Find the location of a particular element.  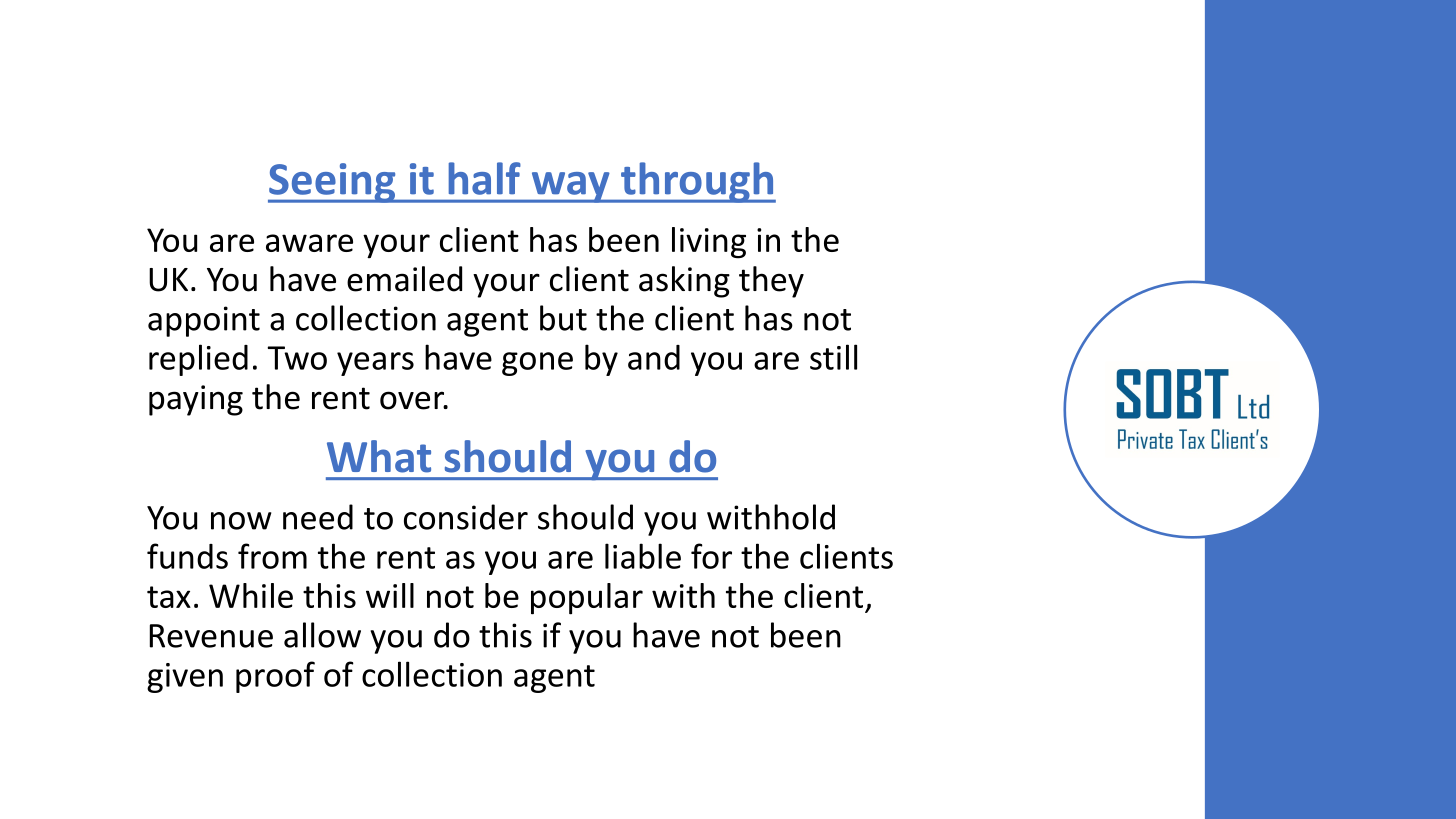

proof is located at coordinates (275, 677).
